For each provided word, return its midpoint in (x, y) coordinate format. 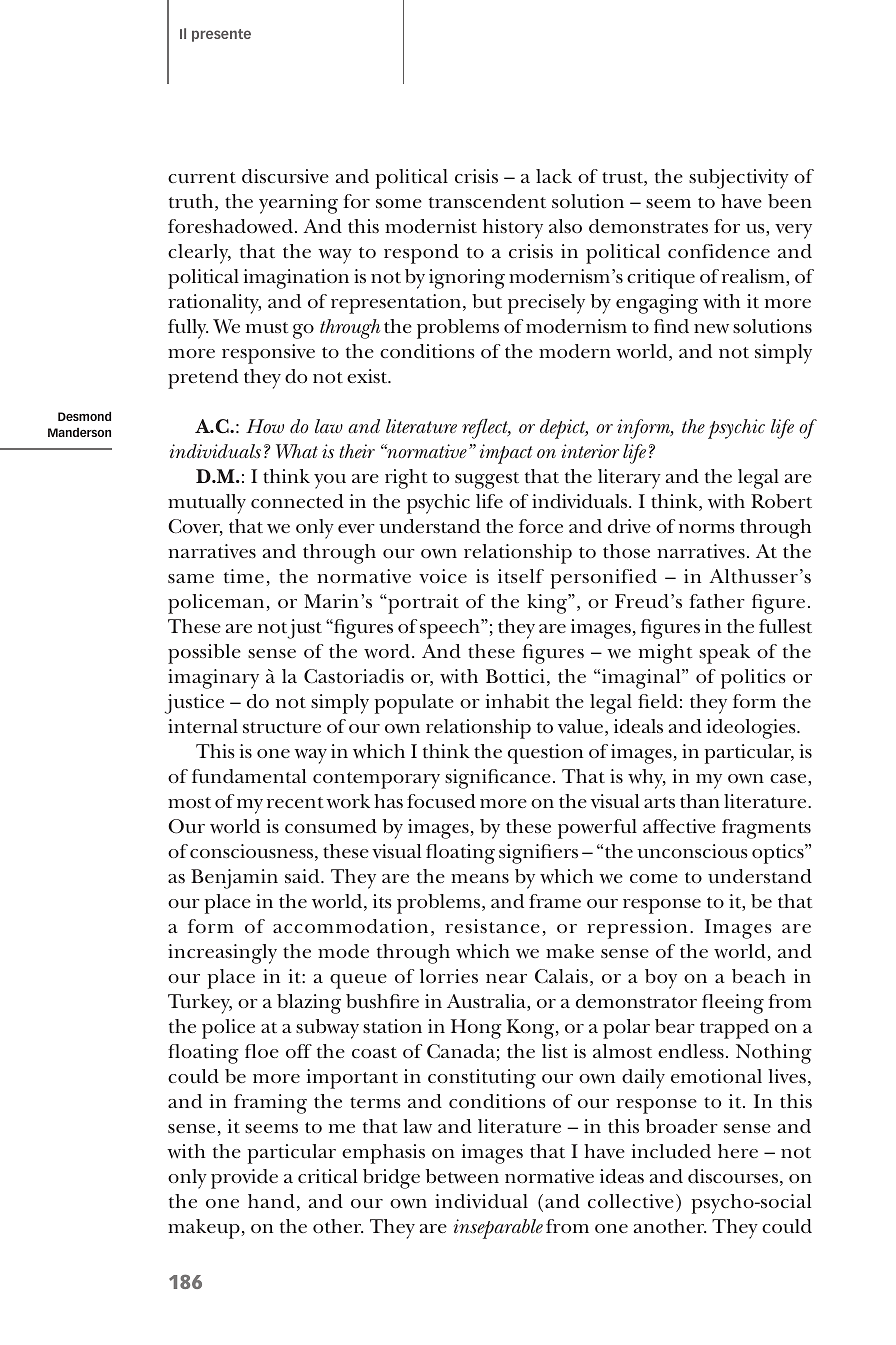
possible (204, 654)
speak (724, 654)
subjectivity (739, 179)
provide (244, 1179)
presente (221, 35)
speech (451, 629)
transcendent (487, 201)
